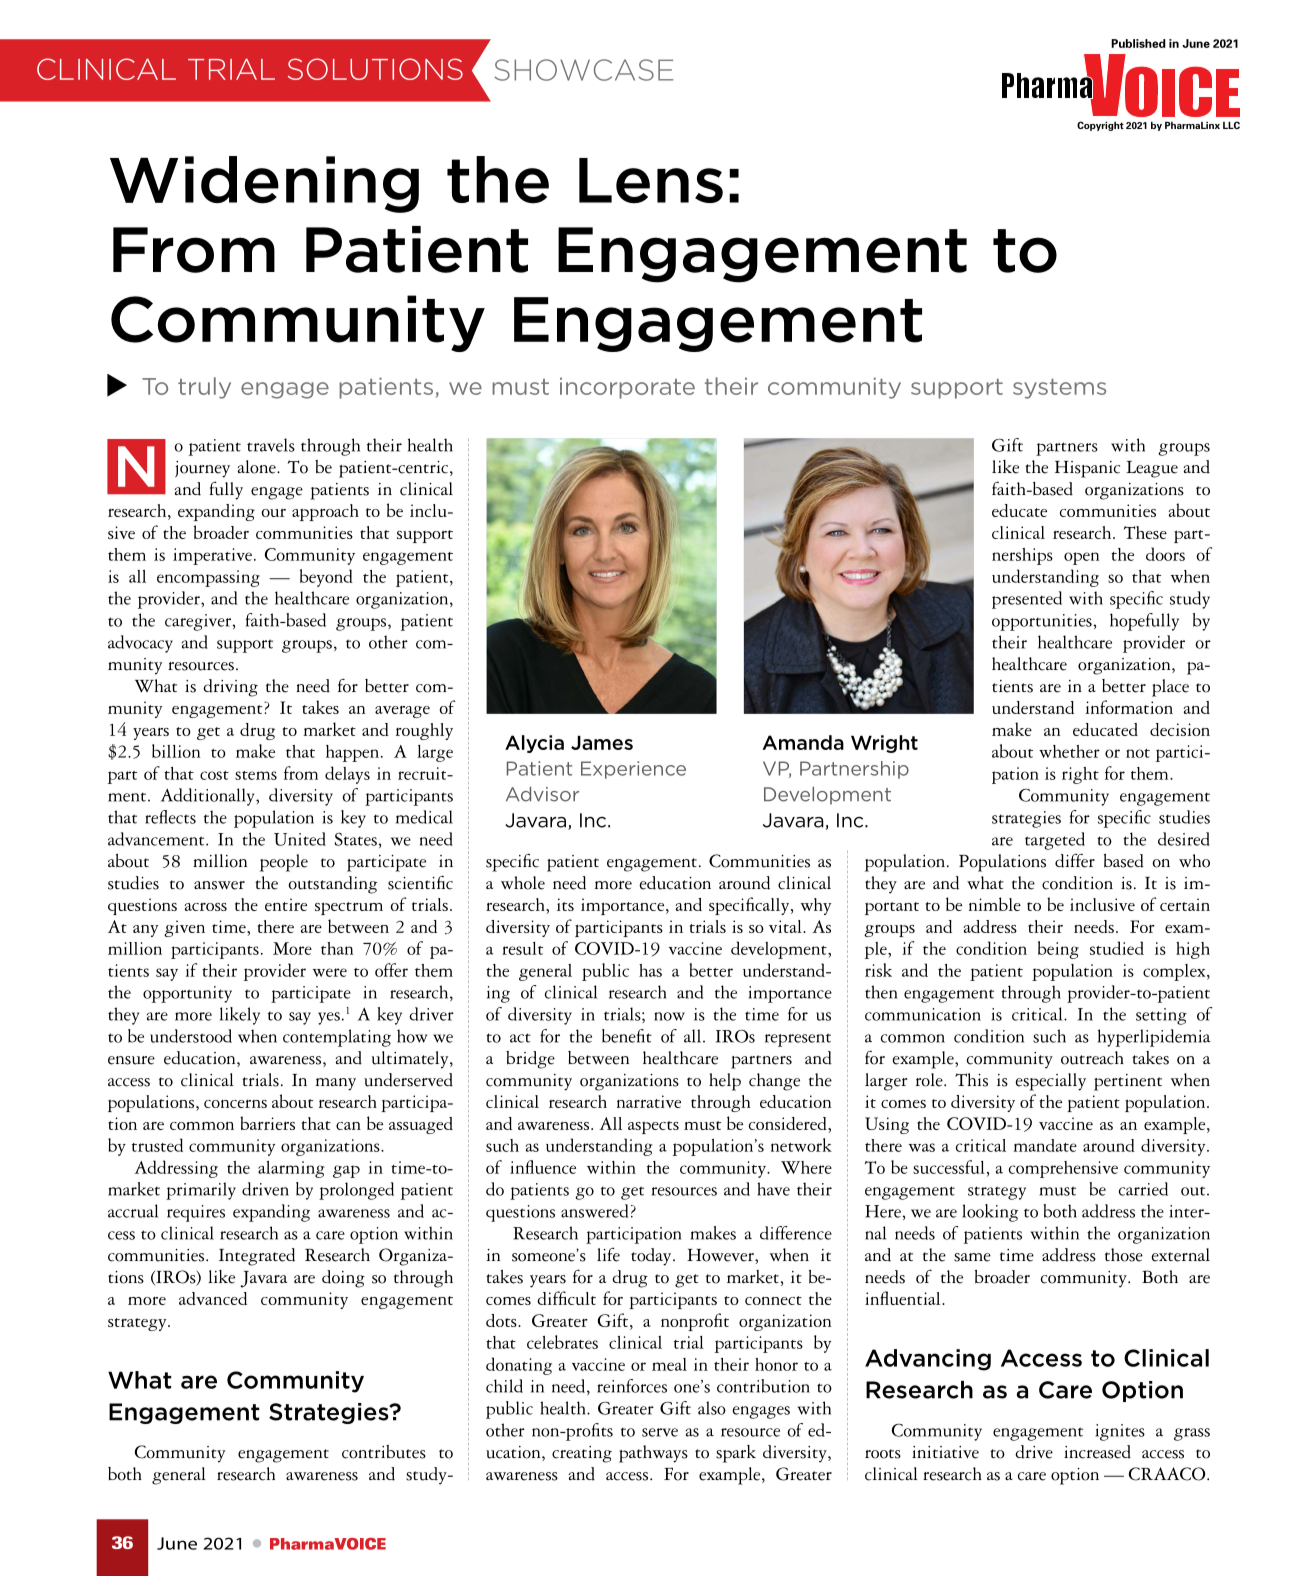 The width and height of the document is (1289, 1576). I want to click on These, so click(1145, 532).
